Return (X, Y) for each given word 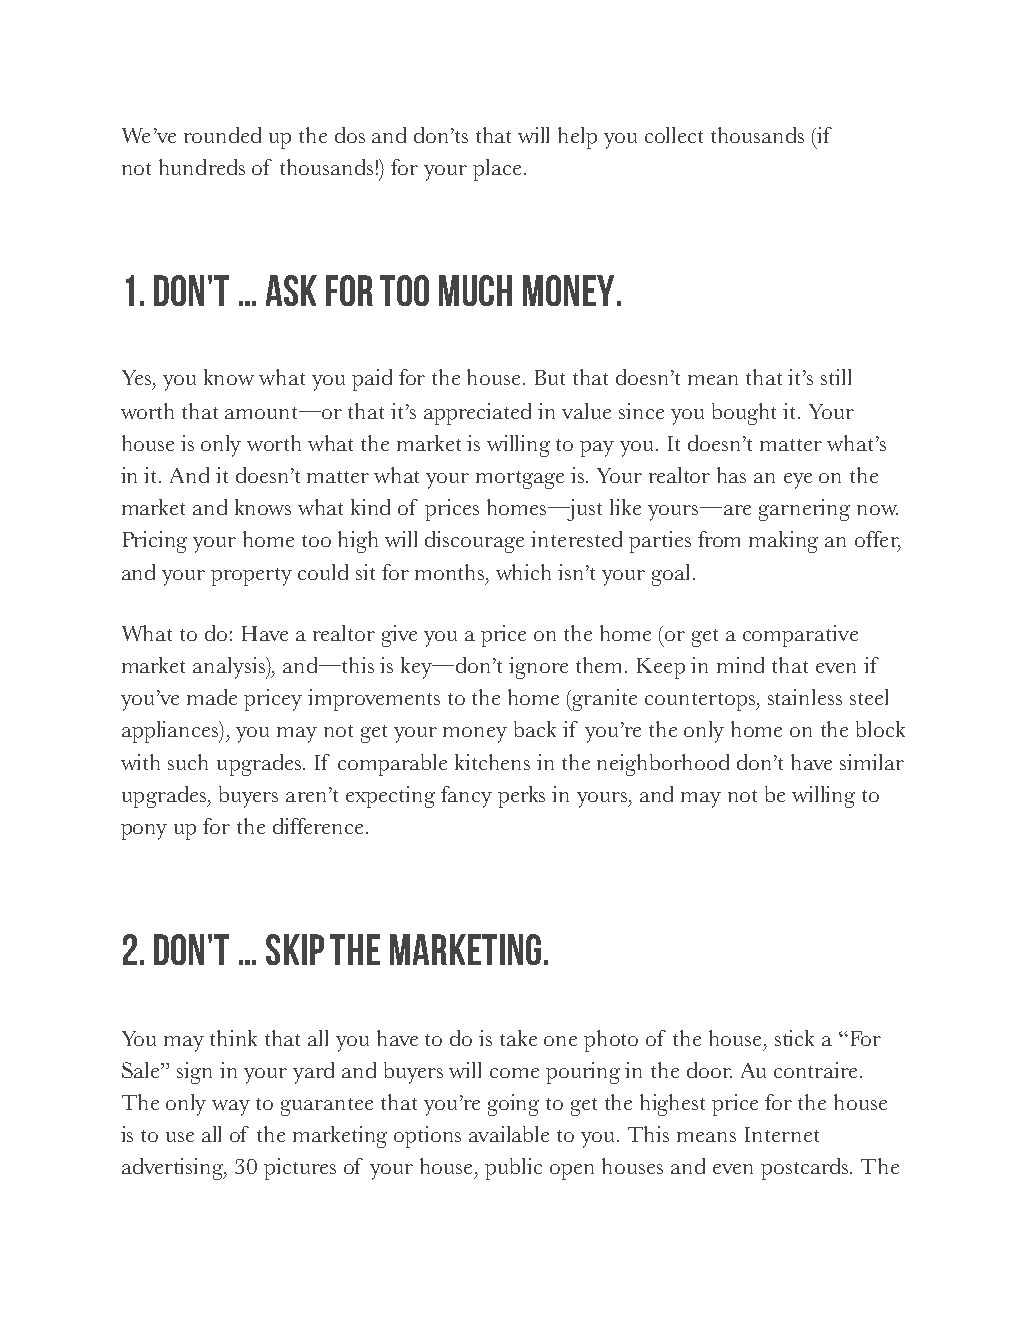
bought (744, 414)
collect (674, 135)
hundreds (202, 167)
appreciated (477, 414)
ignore (538, 668)
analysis (230, 668)
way (231, 1108)
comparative (800, 636)
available (509, 1134)
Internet (782, 1134)
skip (295, 949)
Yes (138, 377)
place (497, 170)
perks (521, 797)
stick (794, 1038)
